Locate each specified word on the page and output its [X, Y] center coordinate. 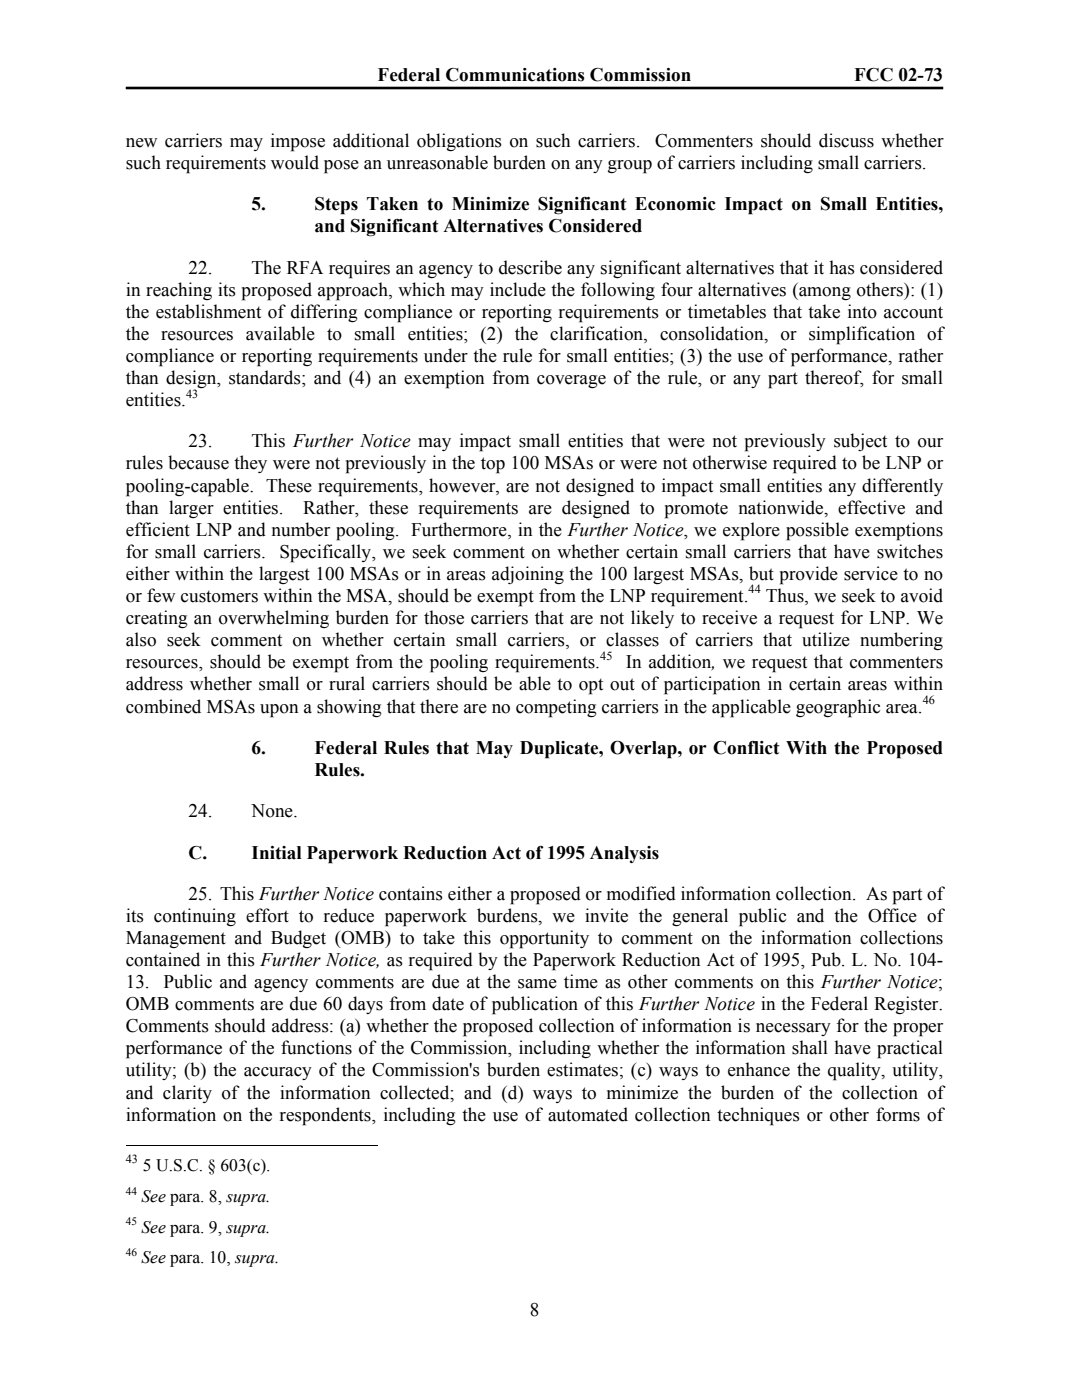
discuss [846, 140]
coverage [571, 381]
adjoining [528, 575]
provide [809, 575]
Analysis [624, 854]
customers [219, 596]
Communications [515, 75]
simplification [862, 335]
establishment [208, 311]
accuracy [278, 1073]
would [295, 162]
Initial [277, 853]
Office [892, 915]
